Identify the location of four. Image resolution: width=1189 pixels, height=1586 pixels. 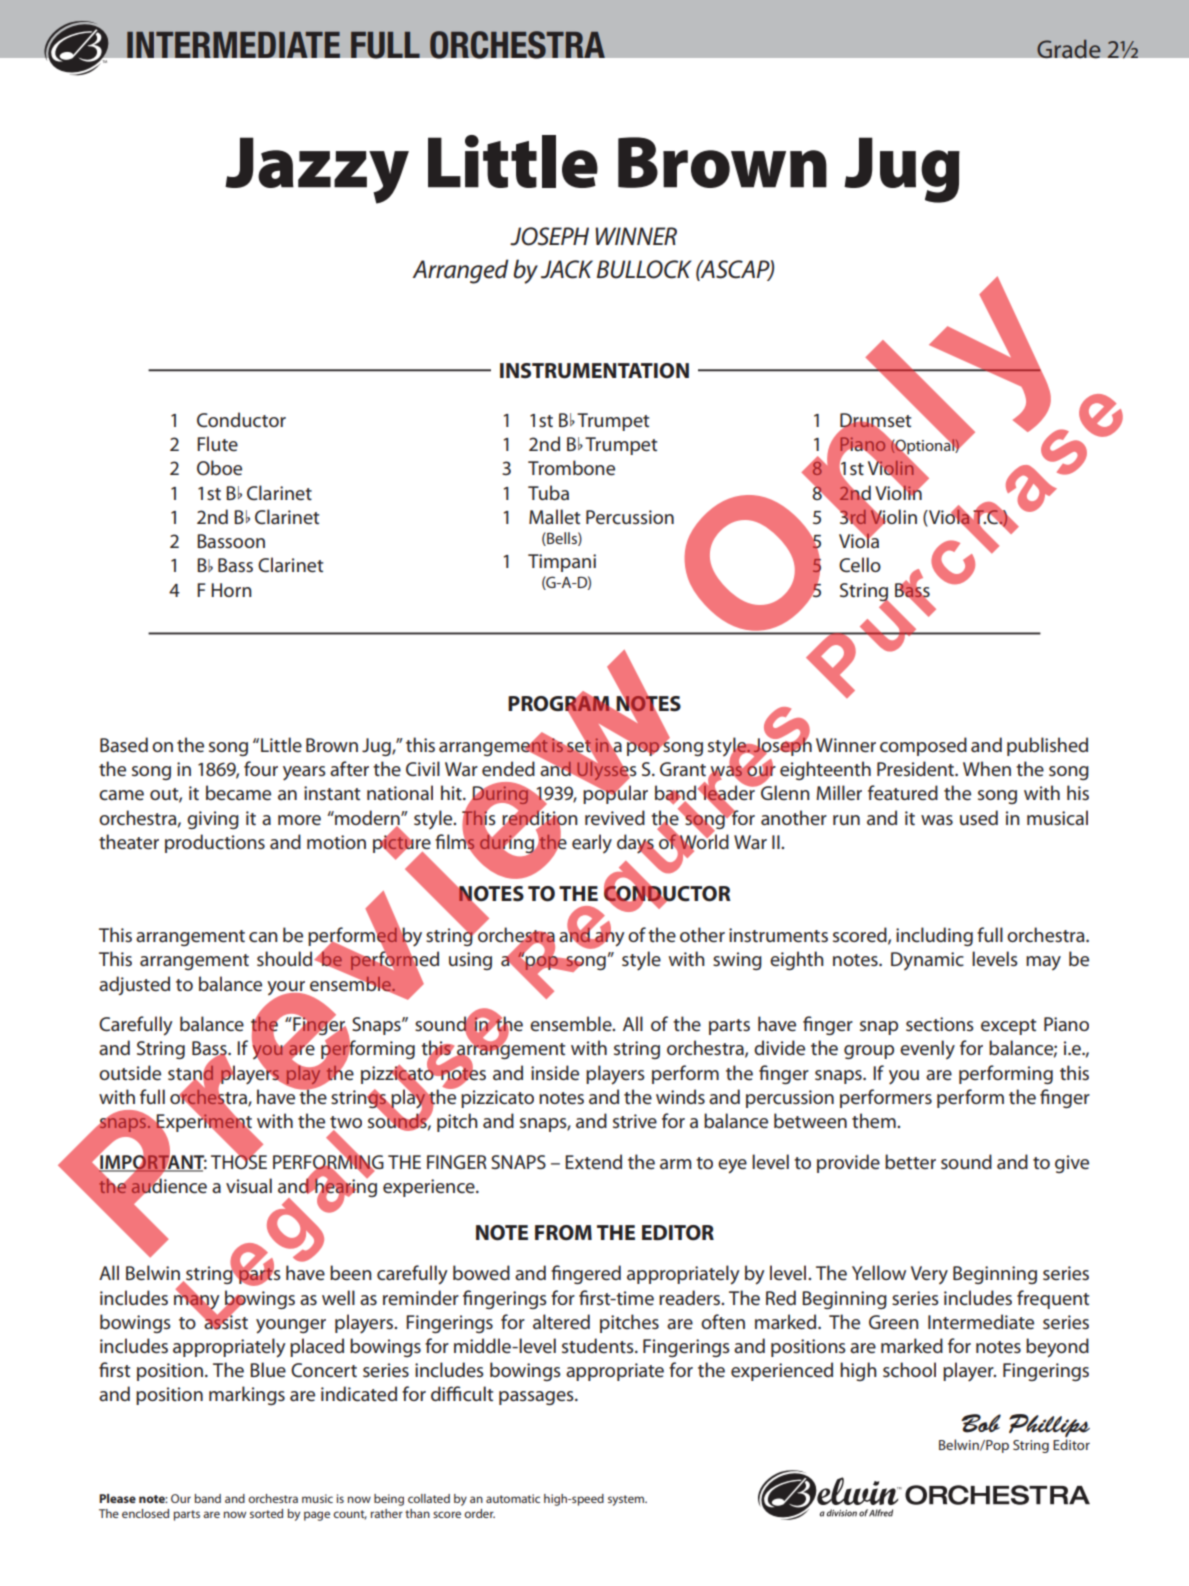
(261, 768).
